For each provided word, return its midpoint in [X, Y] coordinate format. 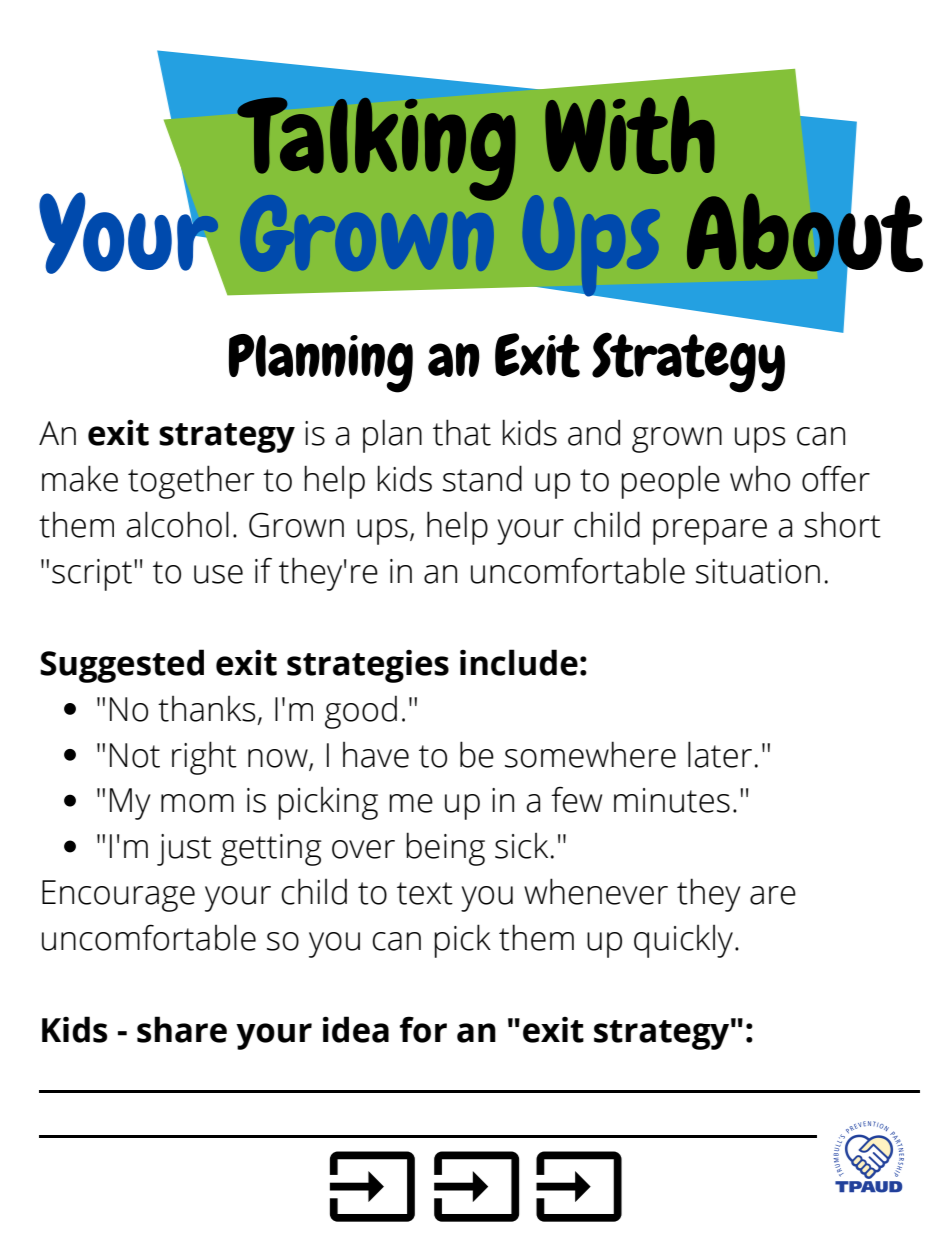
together [191, 482]
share [182, 1029]
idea [356, 1029]
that [462, 432]
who [760, 479]
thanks [207, 709]
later [720, 754]
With [630, 135]
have [376, 755]
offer [836, 478]
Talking [376, 149]
